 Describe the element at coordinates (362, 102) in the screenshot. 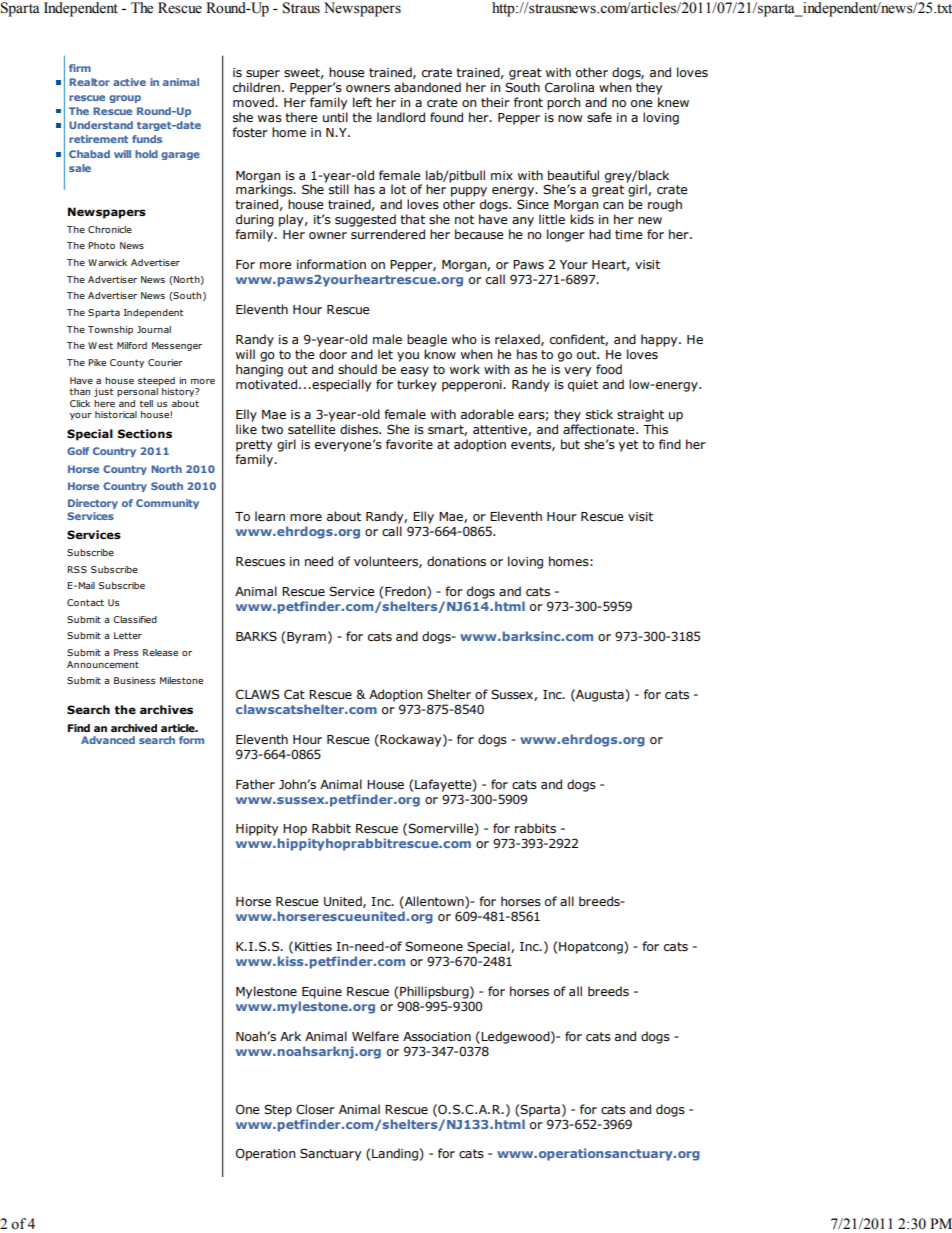

I see `left` at that location.
